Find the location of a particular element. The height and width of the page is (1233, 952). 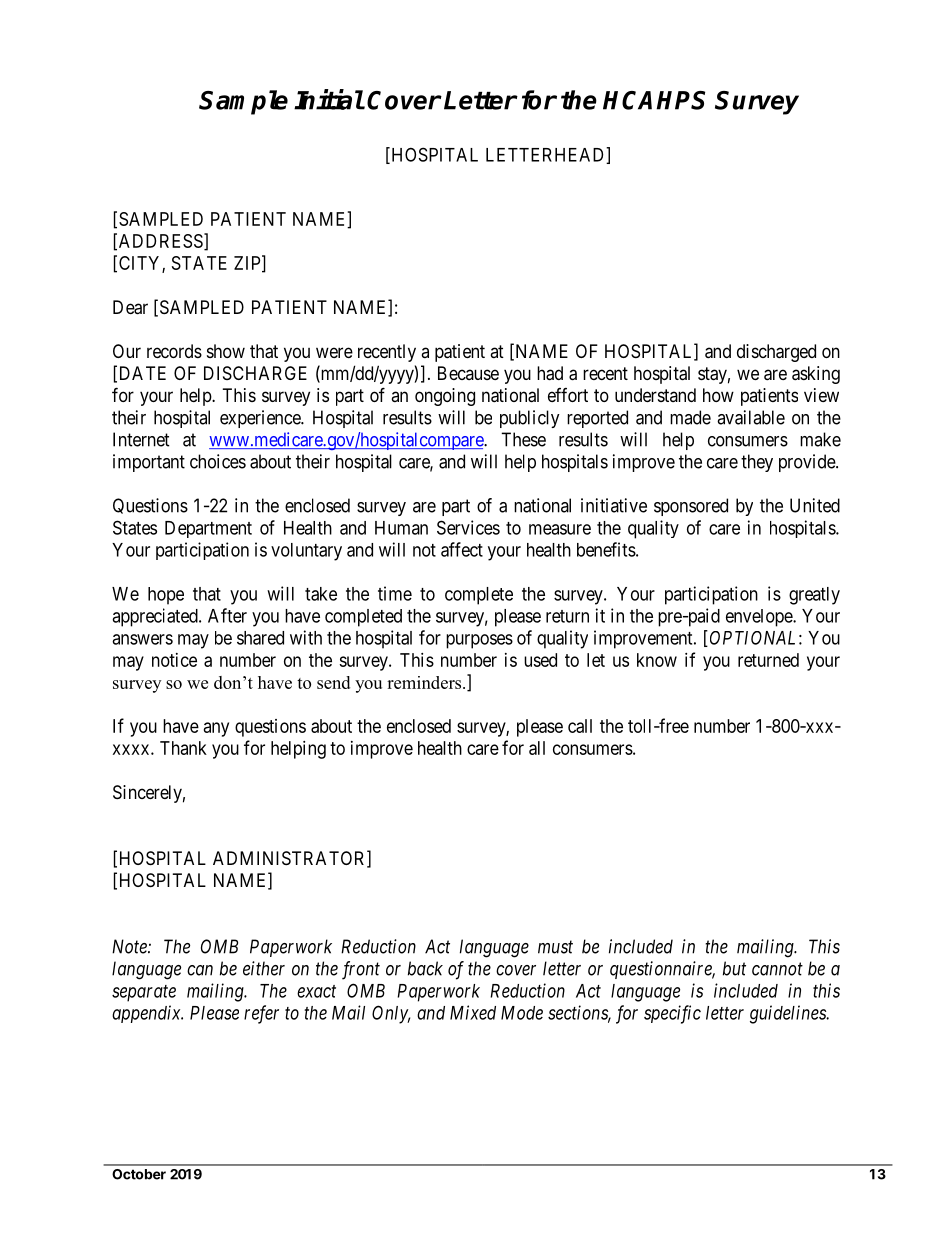

Services is located at coordinates (468, 527).
